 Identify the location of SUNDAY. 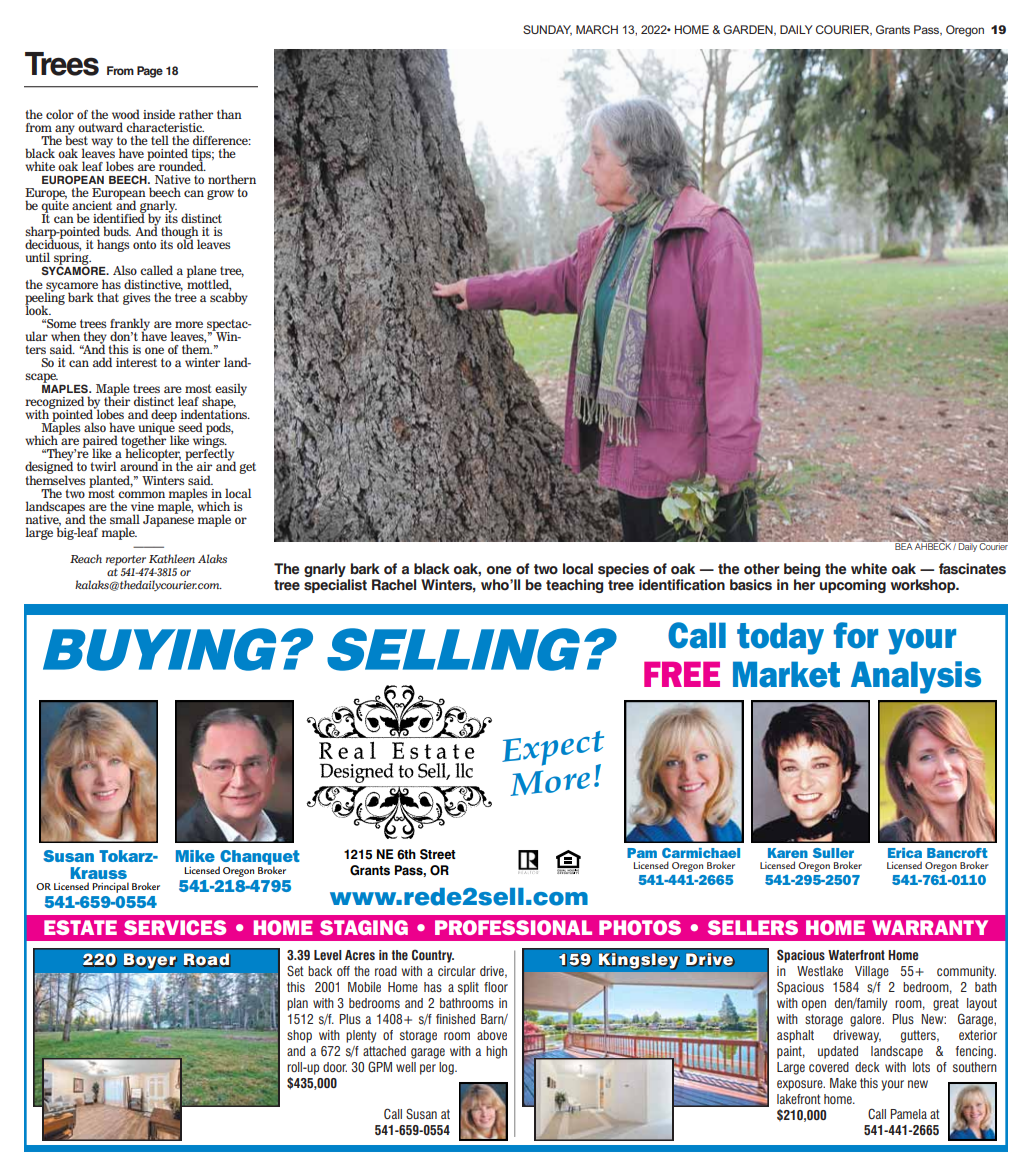
(547, 30).
